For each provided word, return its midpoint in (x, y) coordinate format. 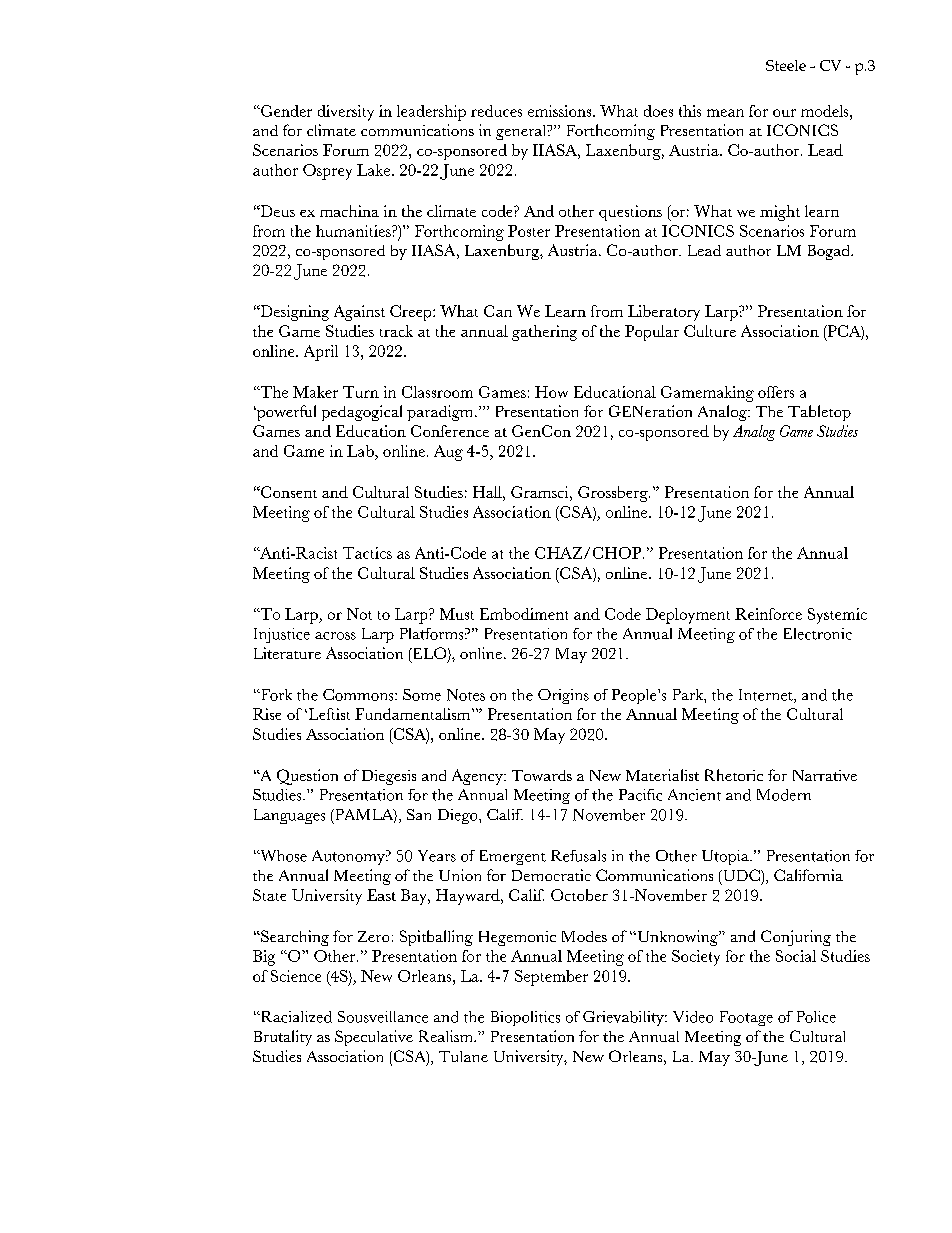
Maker (315, 392)
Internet (767, 696)
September (551, 978)
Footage (746, 1018)
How (551, 392)
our (784, 113)
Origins (563, 696)
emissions (561, 111)
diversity (346, 113)
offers (776, 392)
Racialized (295, 1017)
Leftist (328, 714)
